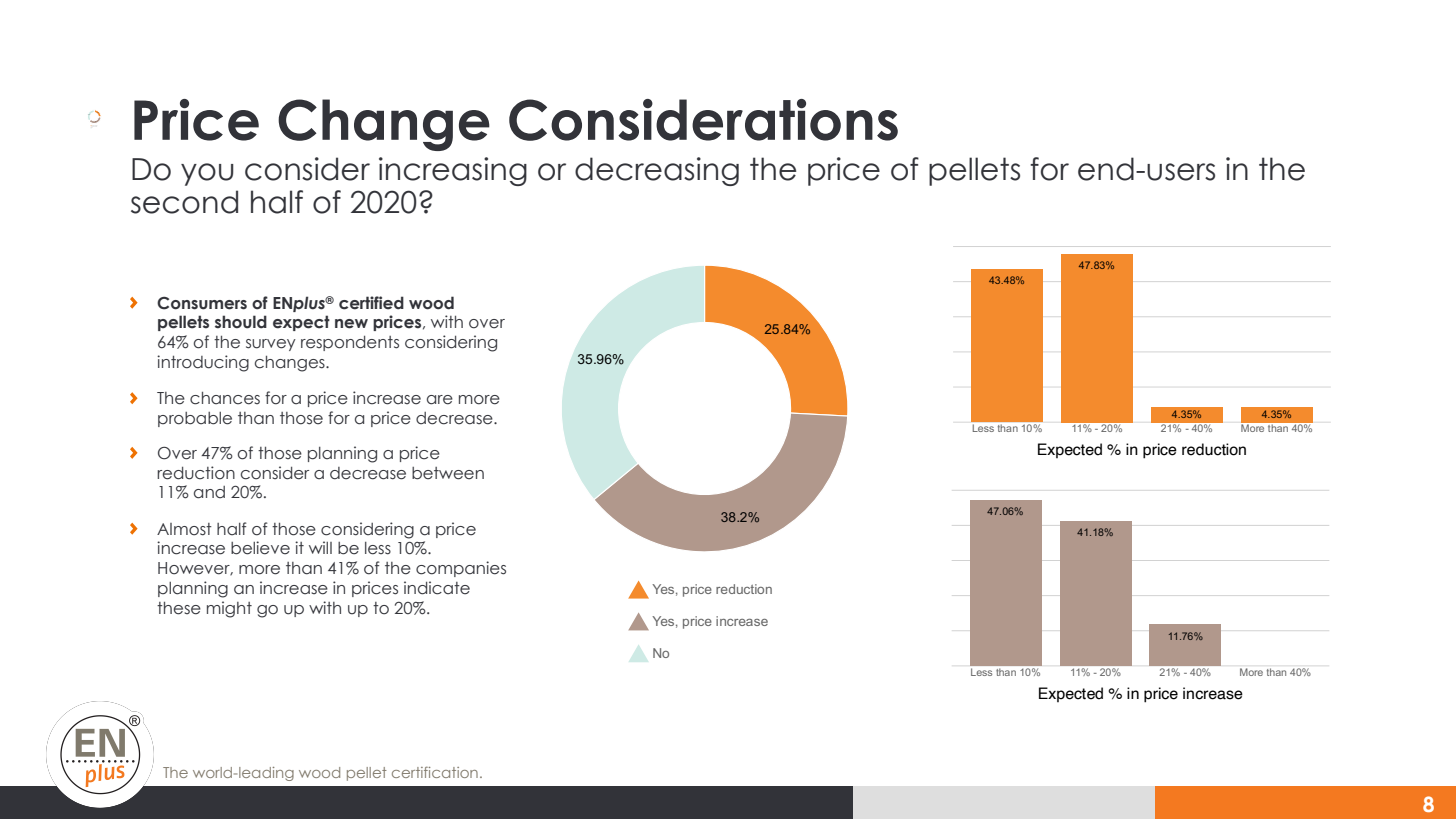 The height and width of the page is (819, 1456). I want to click on indicate, so click(437, 588).
